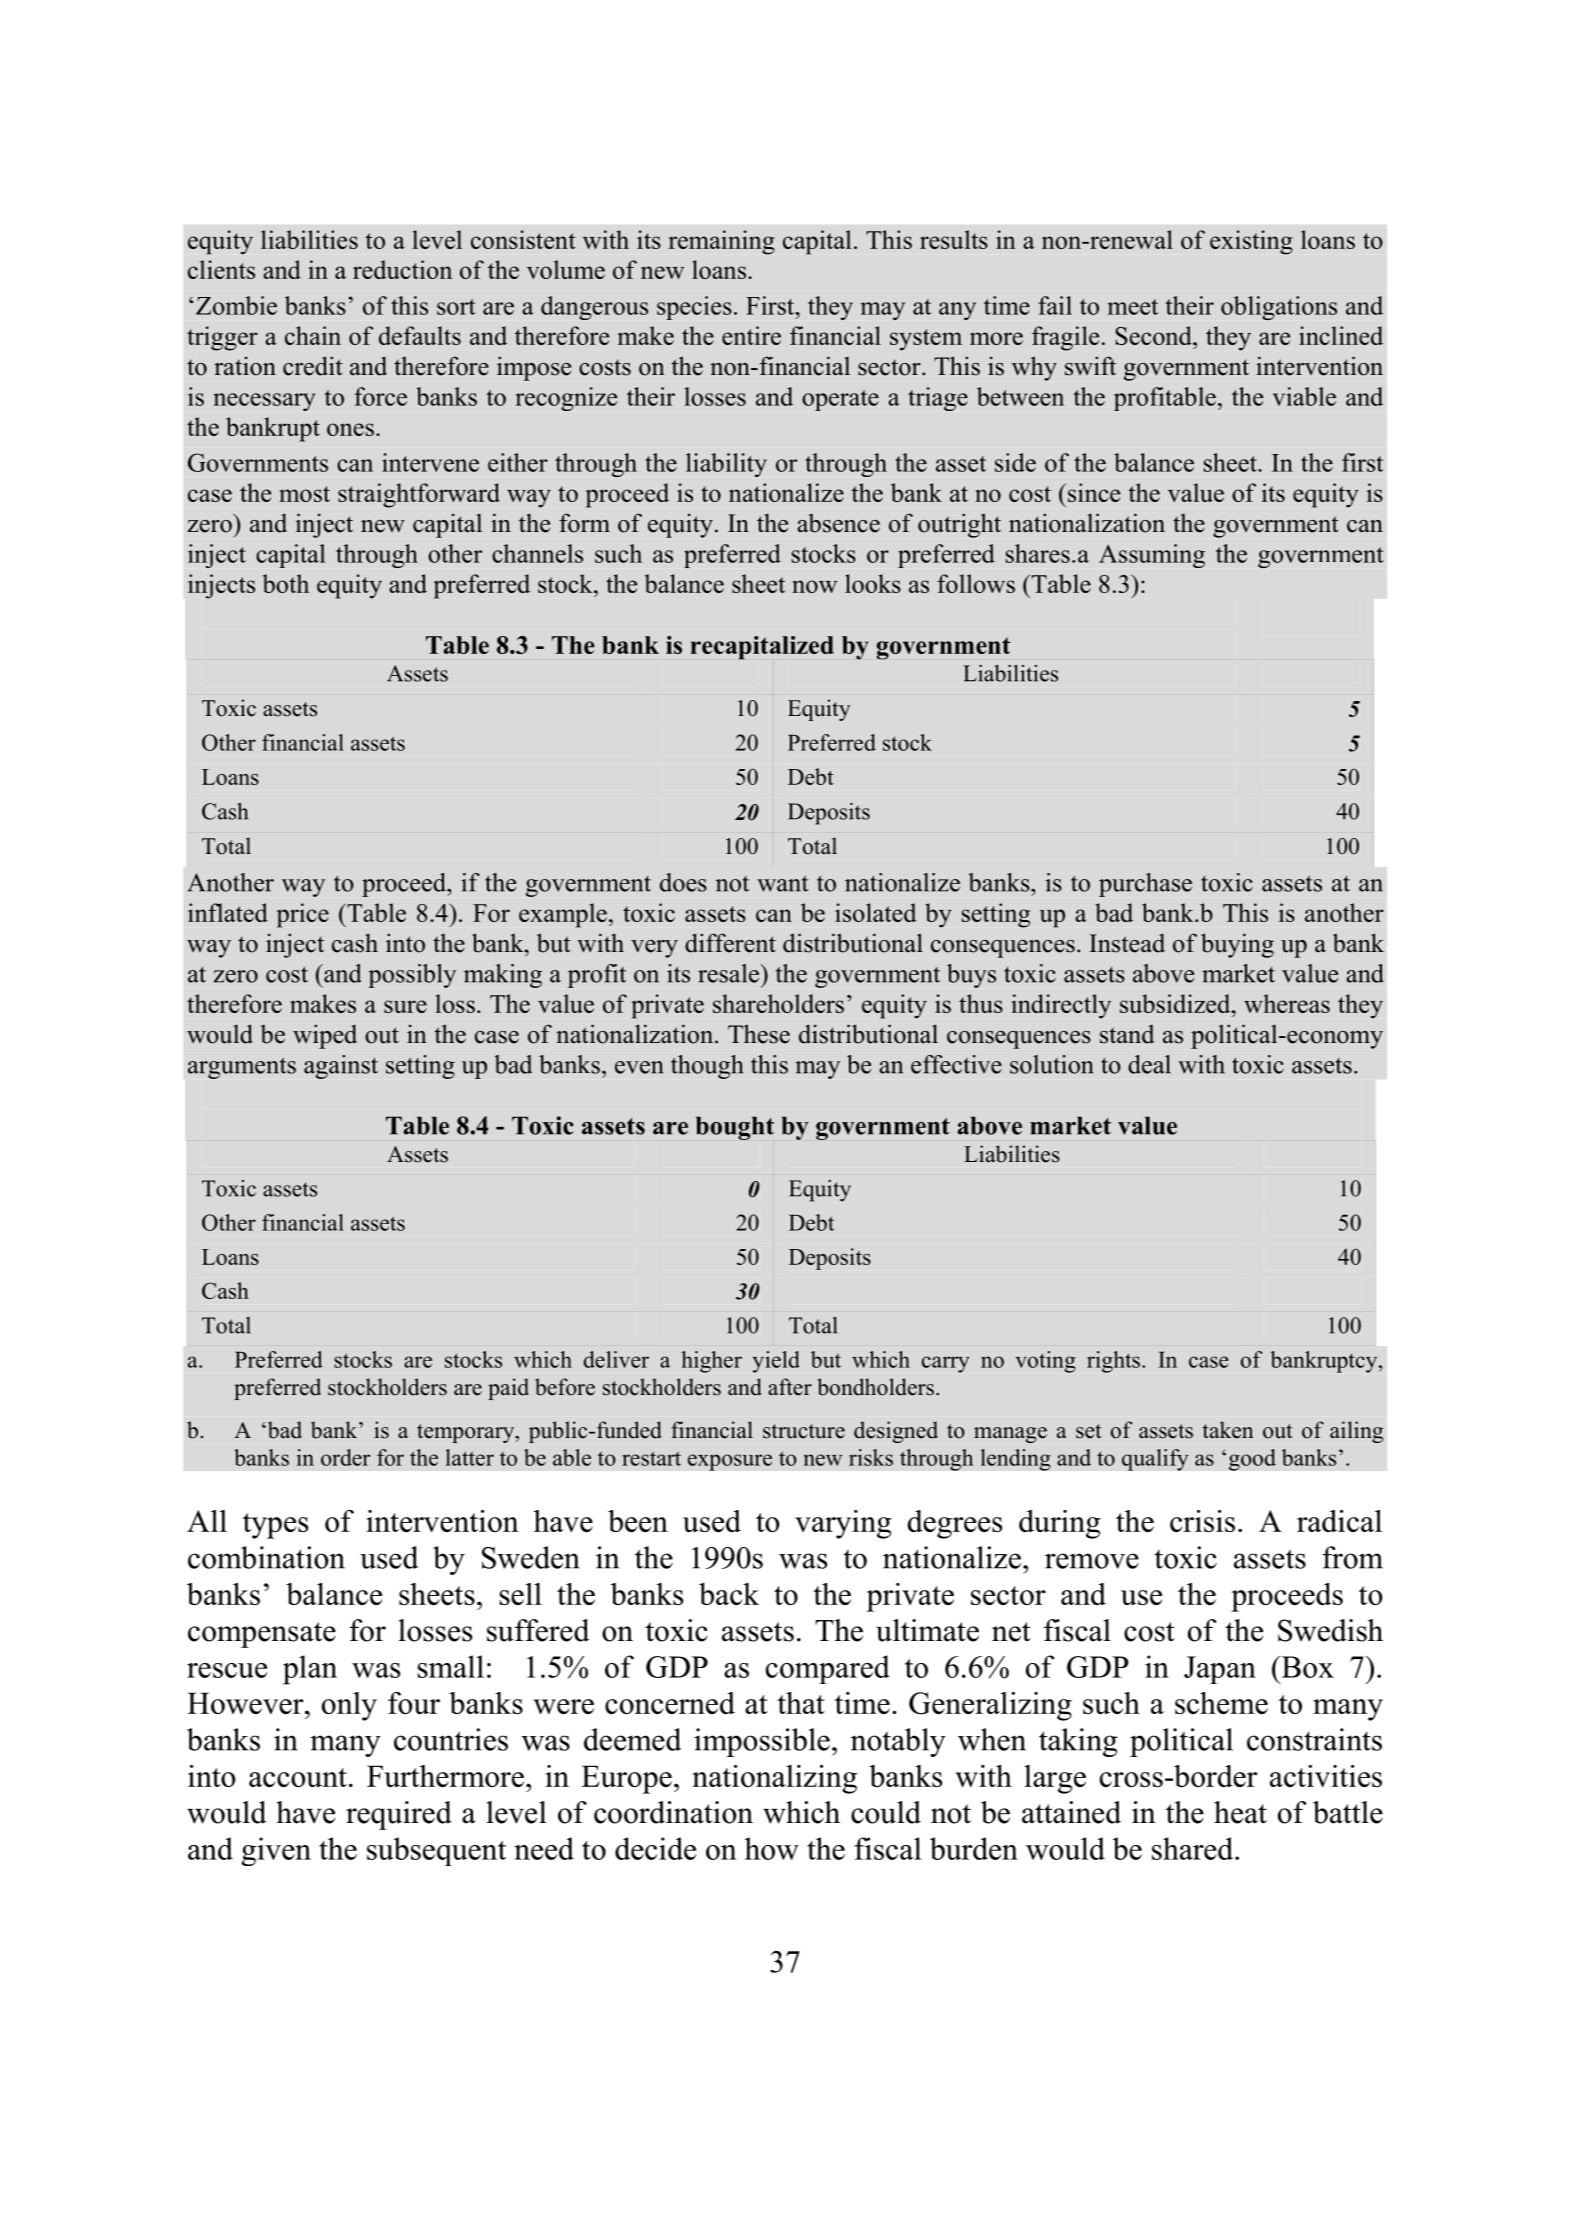  Describe the element at coordinates (804, 1431) in the document. I see `structure` at that location.
